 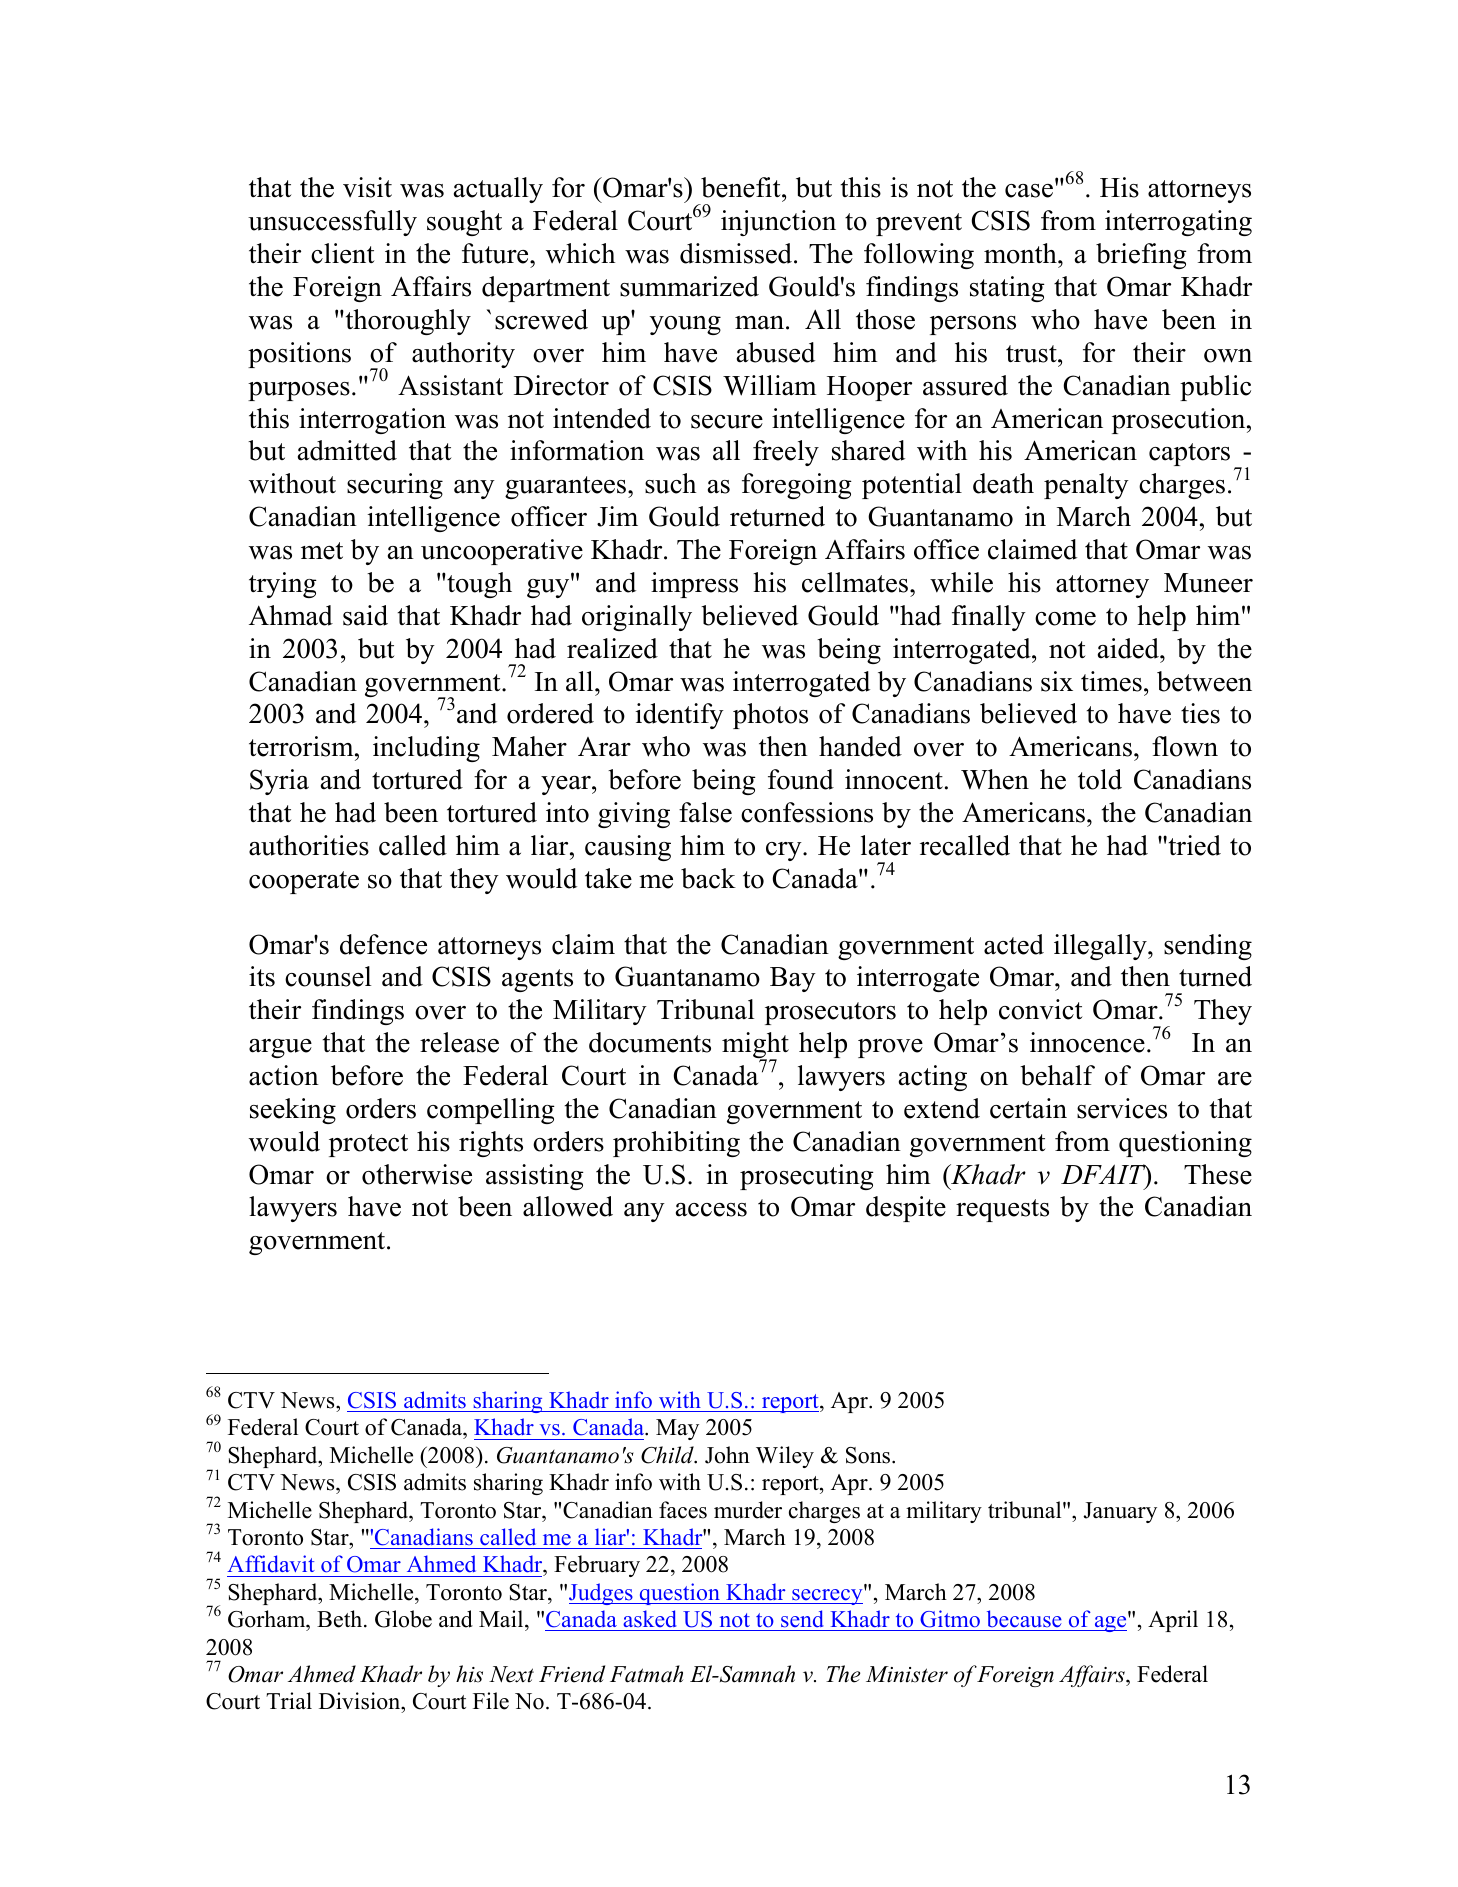 I want to click on client, so click(x=343, y=253).
